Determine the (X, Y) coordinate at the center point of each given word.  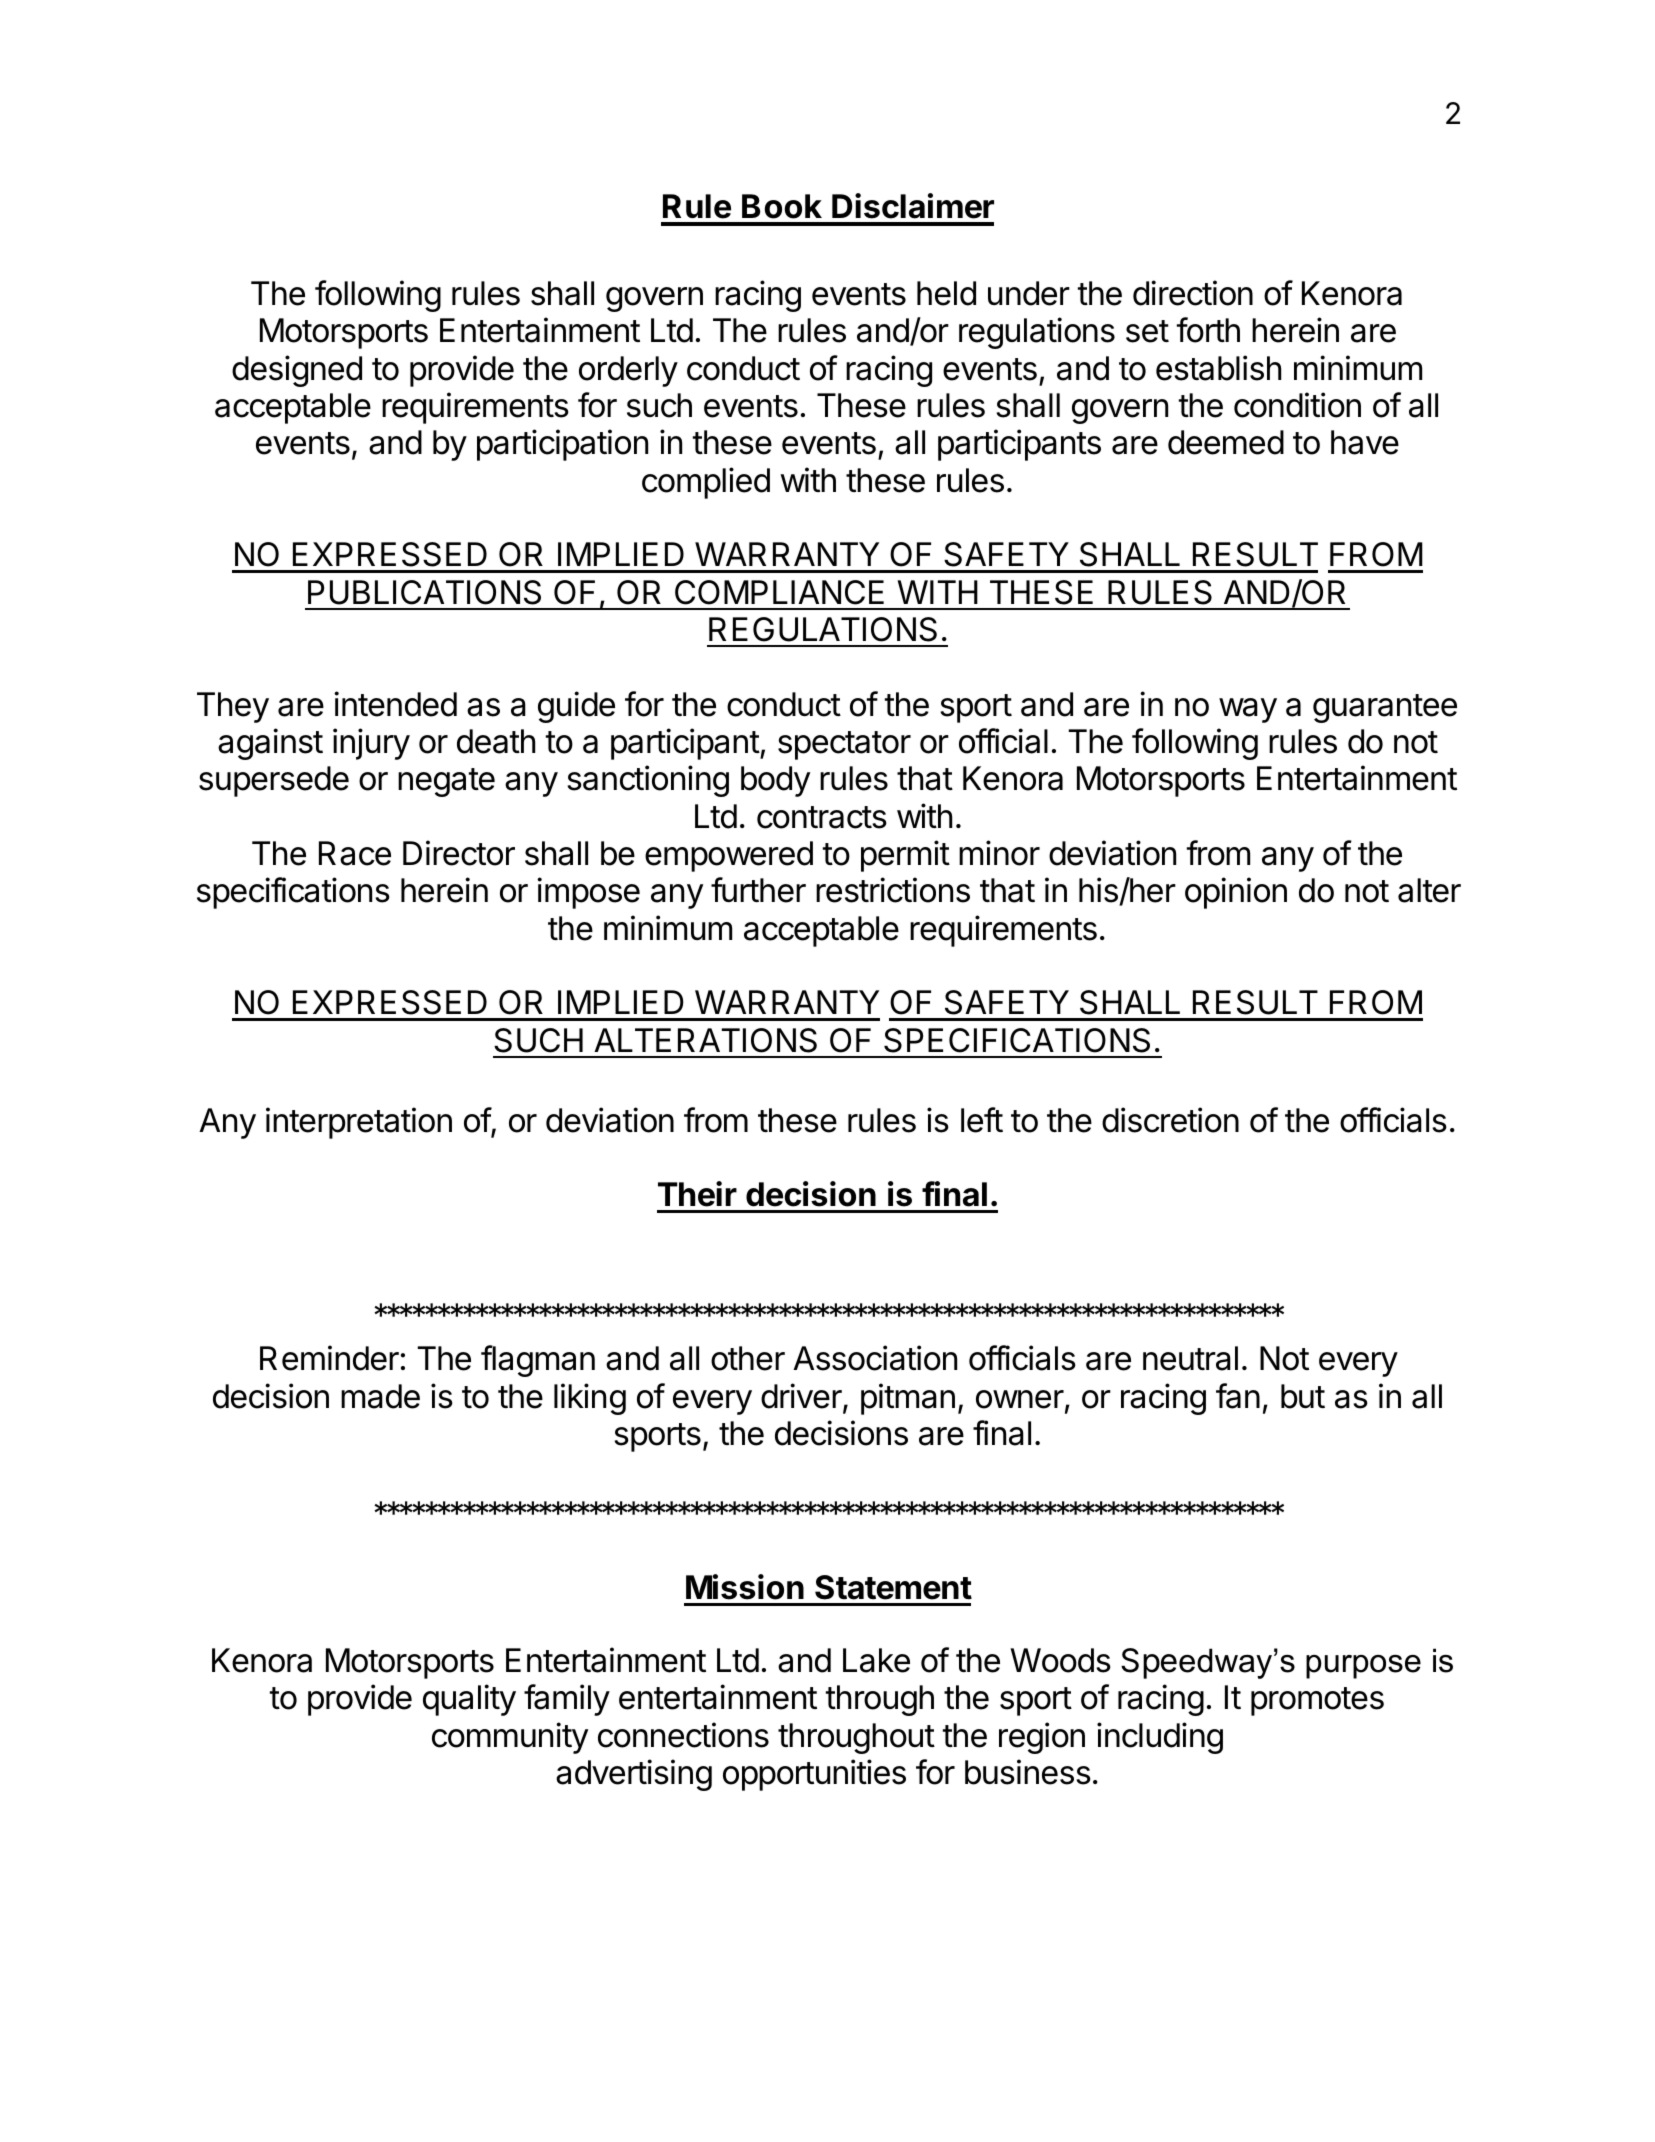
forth (1208, 330)
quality (469, 1700)
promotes (1317, 1701)
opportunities (814, 1775)
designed (297, 371)
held (946, 293)
